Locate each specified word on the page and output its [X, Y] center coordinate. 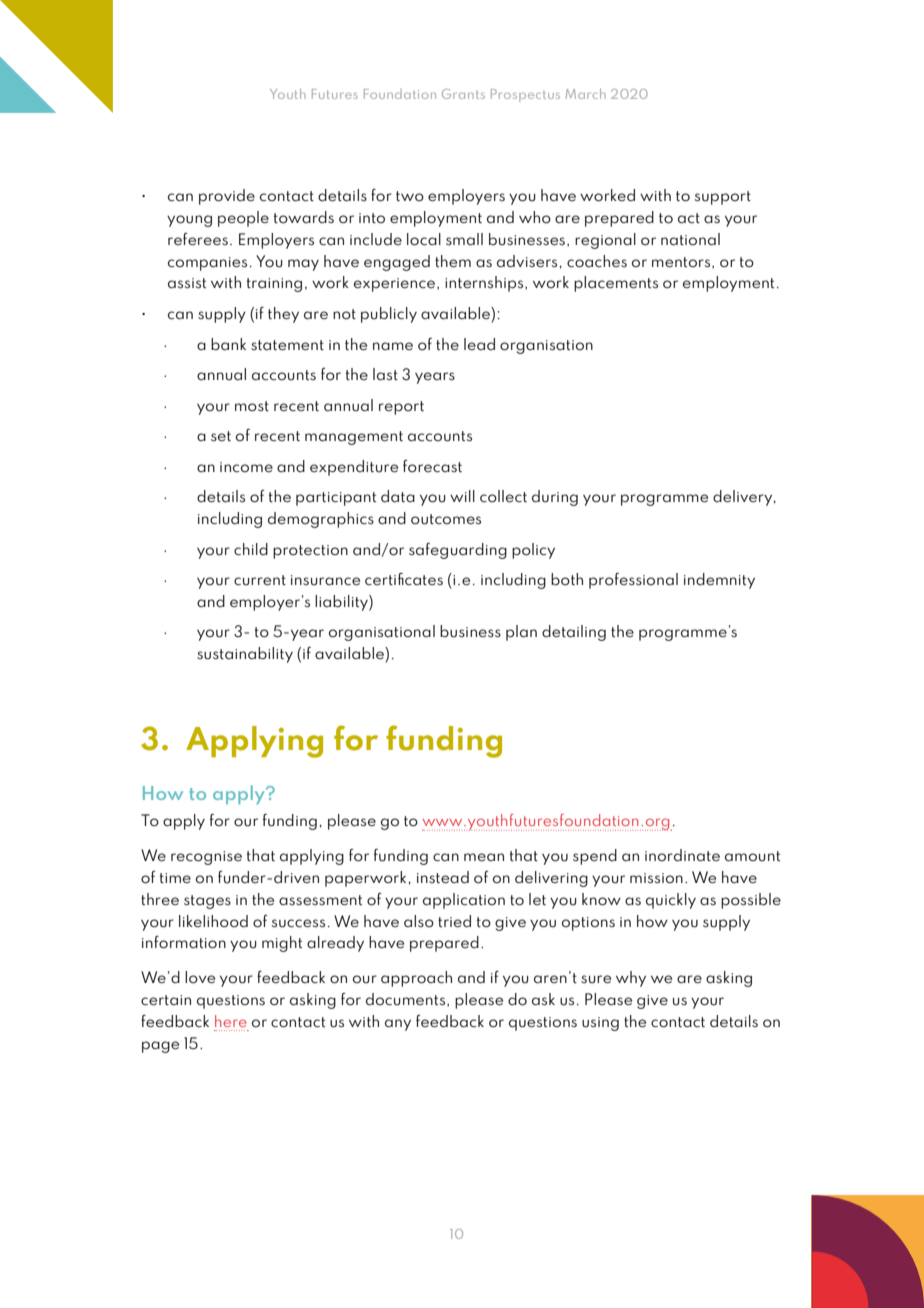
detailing [574, 633]
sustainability [245, 655]
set [221, 436]
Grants [463, 94]
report [401, 408]
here [231, 1021]
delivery [744, 498]
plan [521, 633]
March [586, 94]
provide [227, 197]
